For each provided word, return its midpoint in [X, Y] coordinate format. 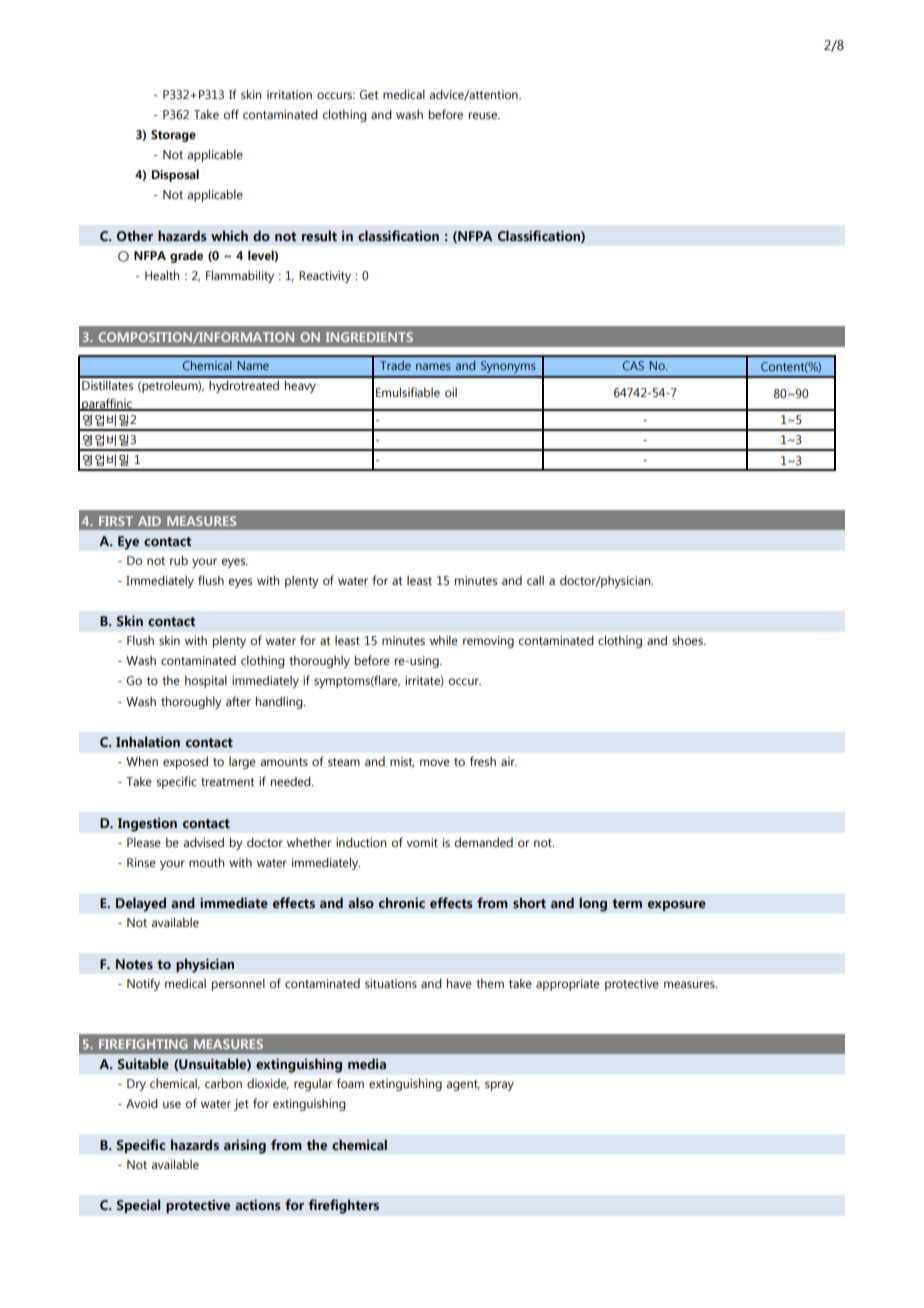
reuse [484, 115]
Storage [173, 136]
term [627, 903]
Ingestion [147, 824]
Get [368, 94]
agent [463, 1085]
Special [138, 1206]
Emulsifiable [408, 392]
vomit [422, 842]
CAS [633, 365]
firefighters [343, 1206]
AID [149, 521]
